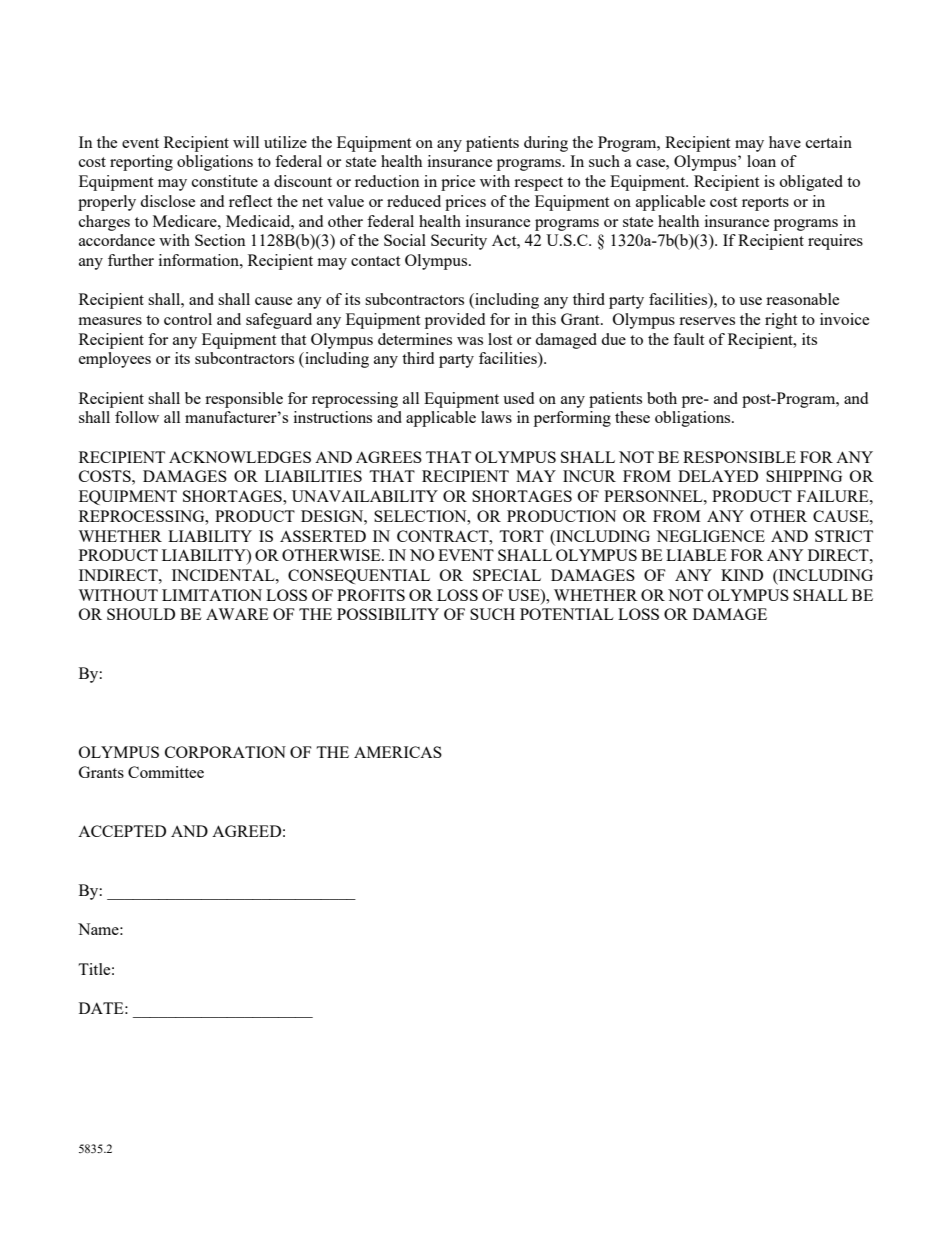 The width and height of the screenshot is (952, 1233). What do you see at coordinates (240, 457) in the screenshot?
I see `ACKNOWLEDGES` at bounding box center [240, 457].
